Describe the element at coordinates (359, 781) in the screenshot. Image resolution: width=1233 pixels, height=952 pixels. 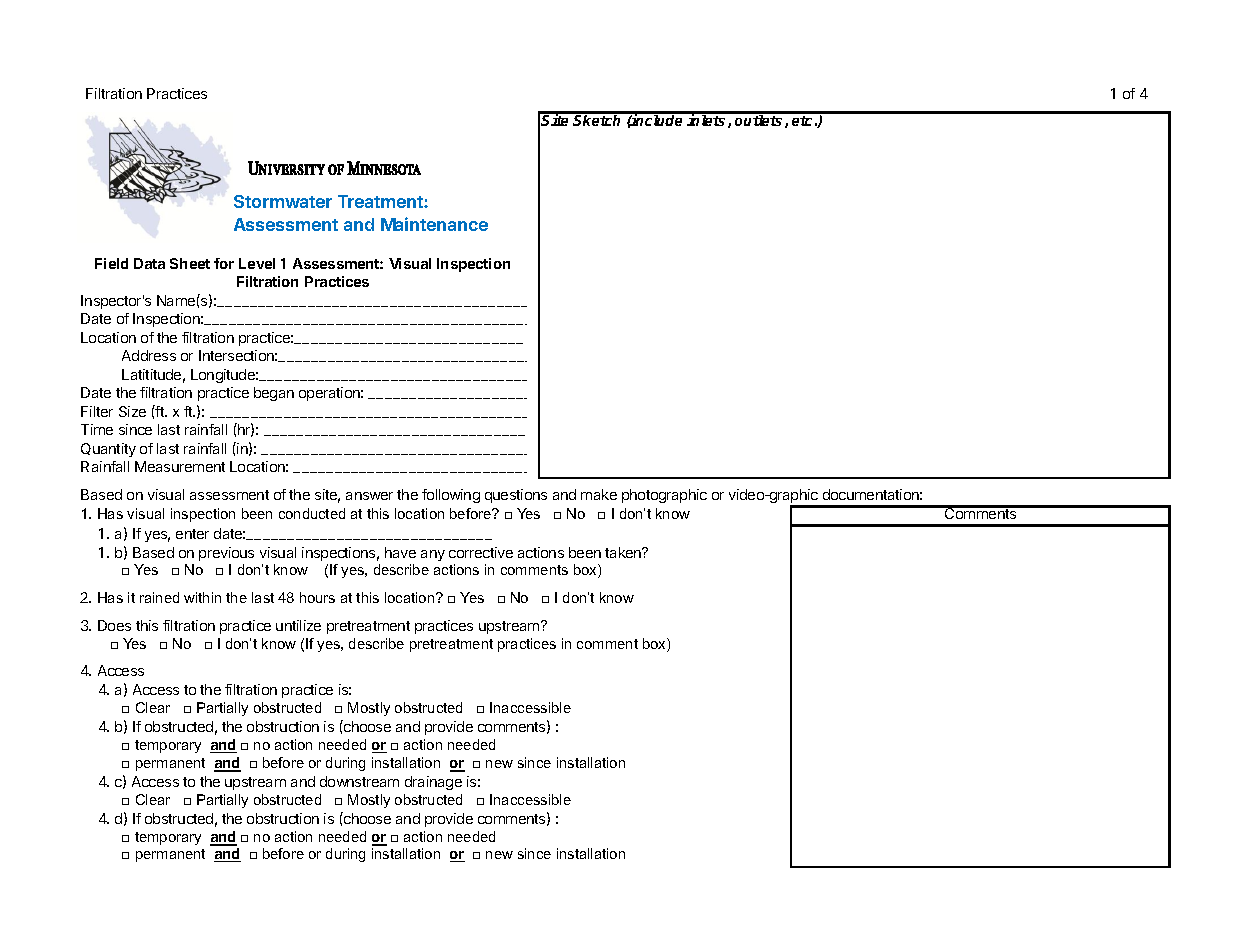
I see `downstream` at that location.
